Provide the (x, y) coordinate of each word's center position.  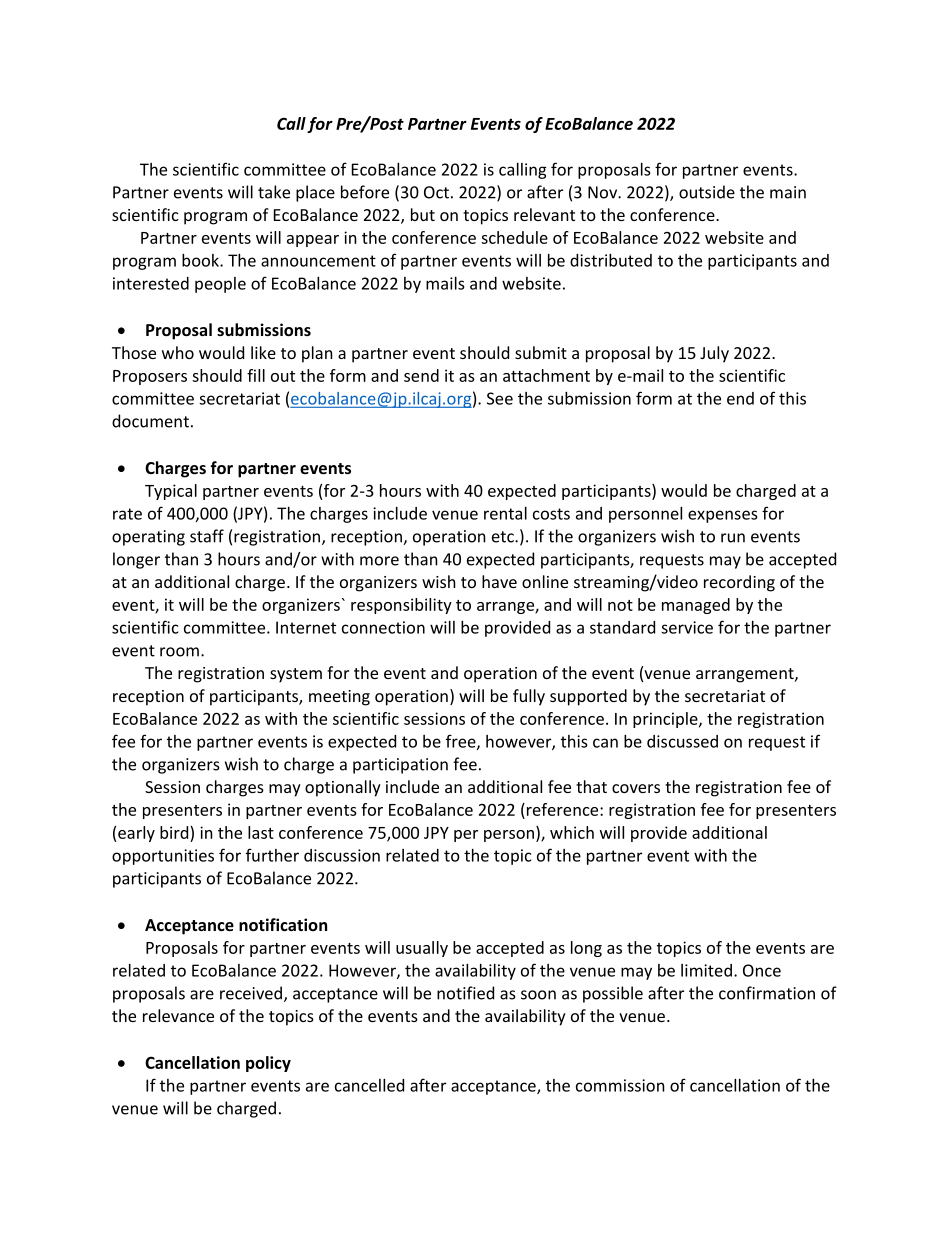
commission (620, 1085)
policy (268, 1064)
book (201, 260)
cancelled (369, 1085)
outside (707, 192)
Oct (436, 192)
